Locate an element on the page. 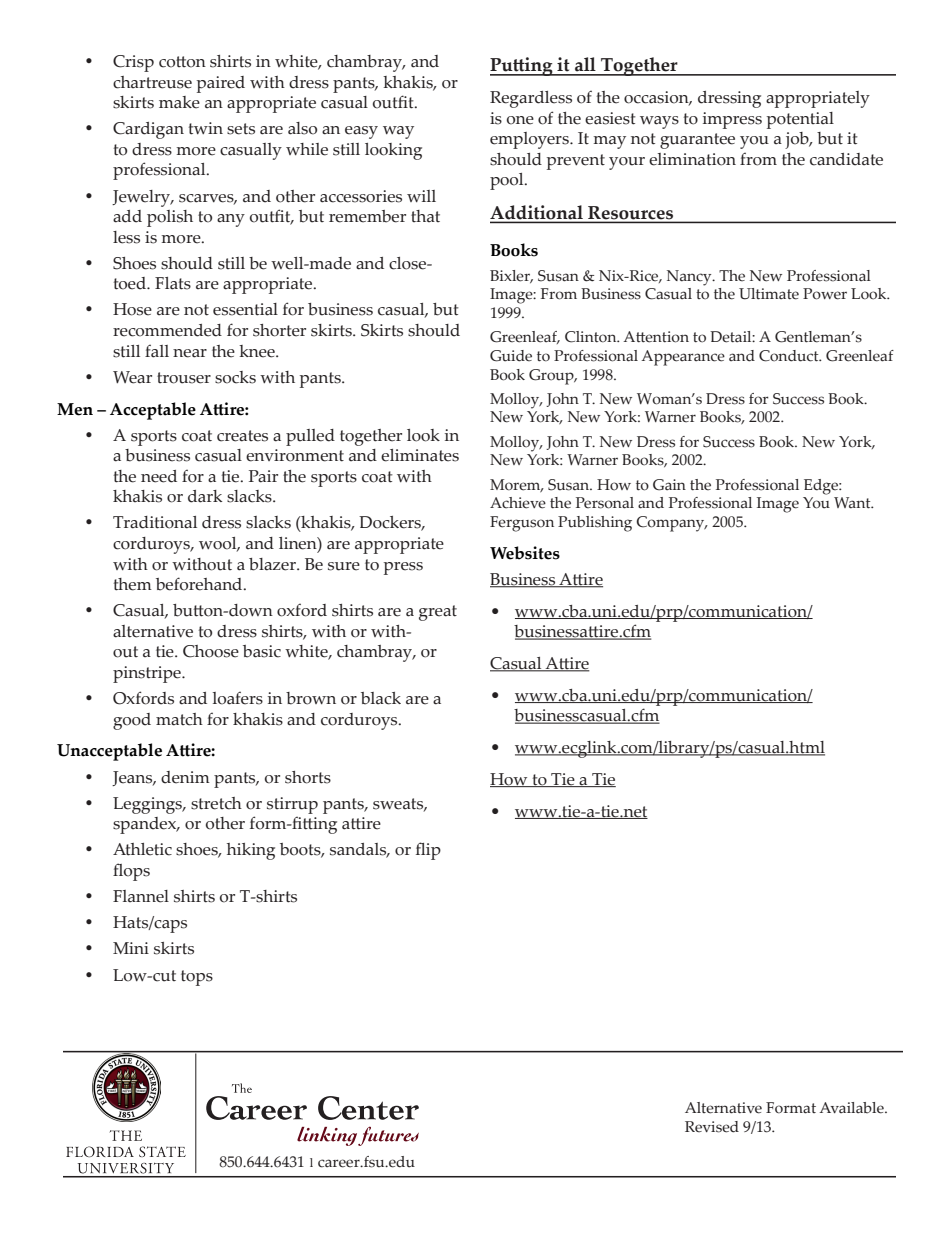 The image size is (952, 1233). Company is located at coordinates (671, 524).
